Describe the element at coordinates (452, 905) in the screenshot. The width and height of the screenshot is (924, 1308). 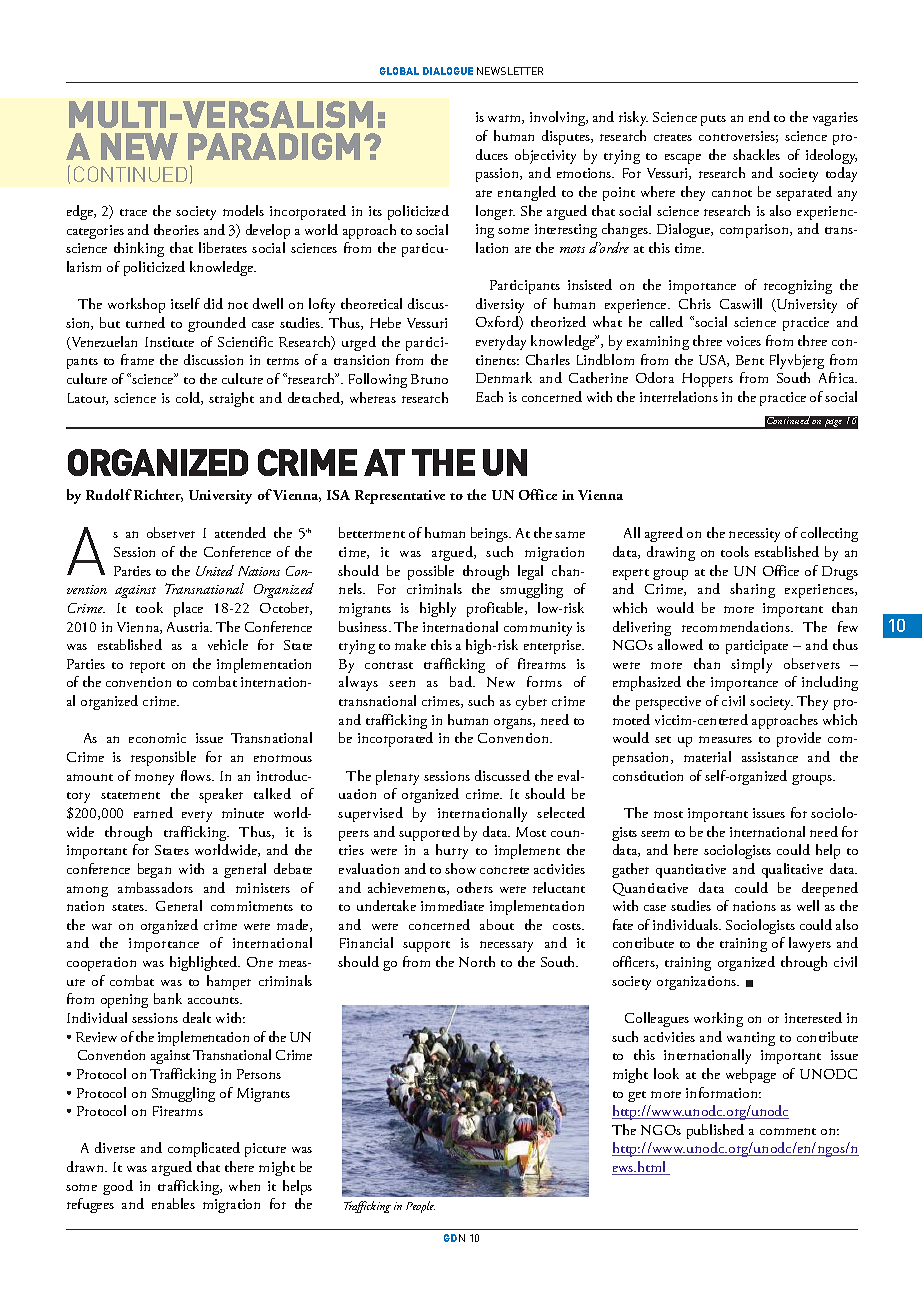
I see `immediate` at that location.
